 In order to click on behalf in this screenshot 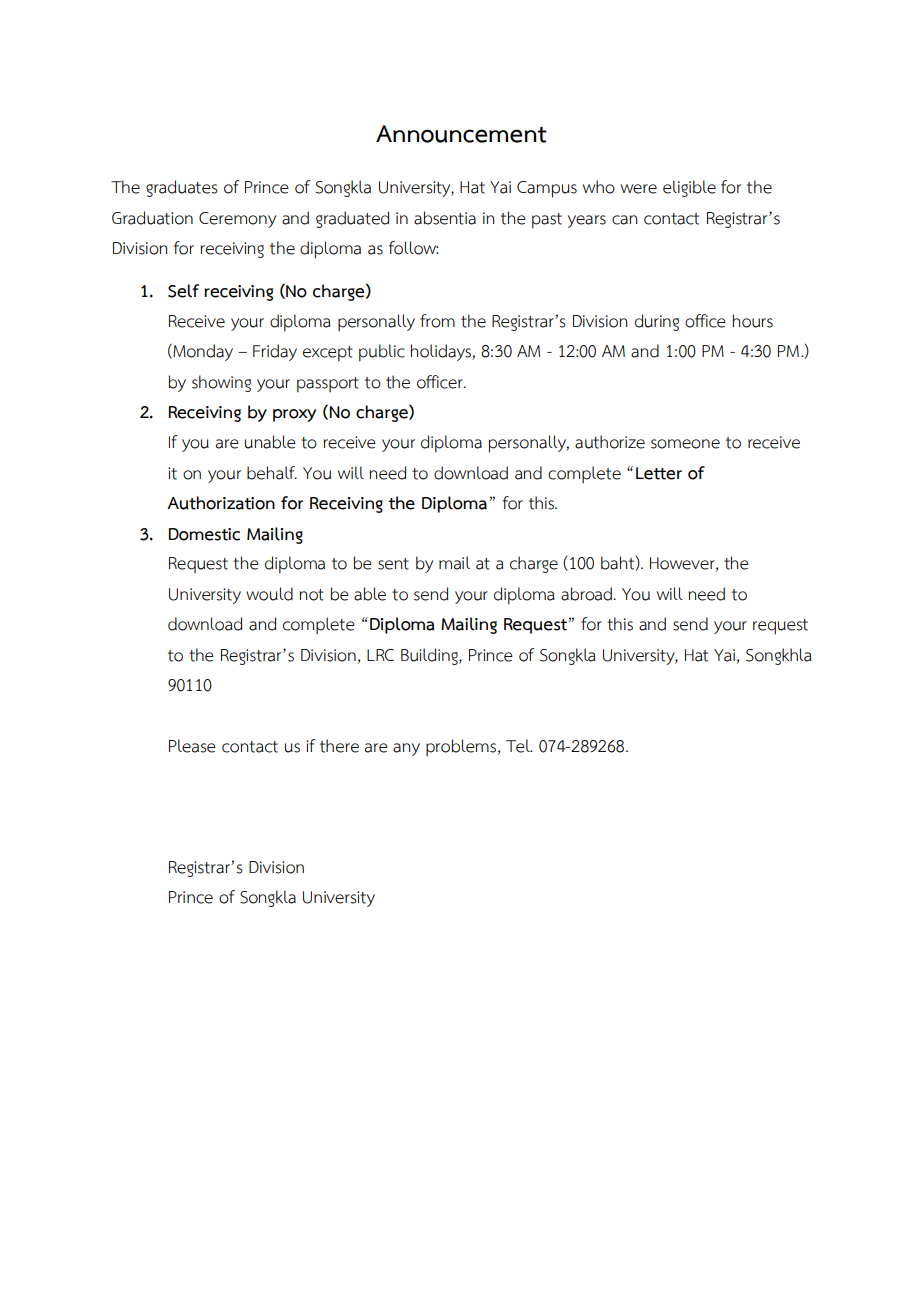, I will do `click(272, 473)`.
